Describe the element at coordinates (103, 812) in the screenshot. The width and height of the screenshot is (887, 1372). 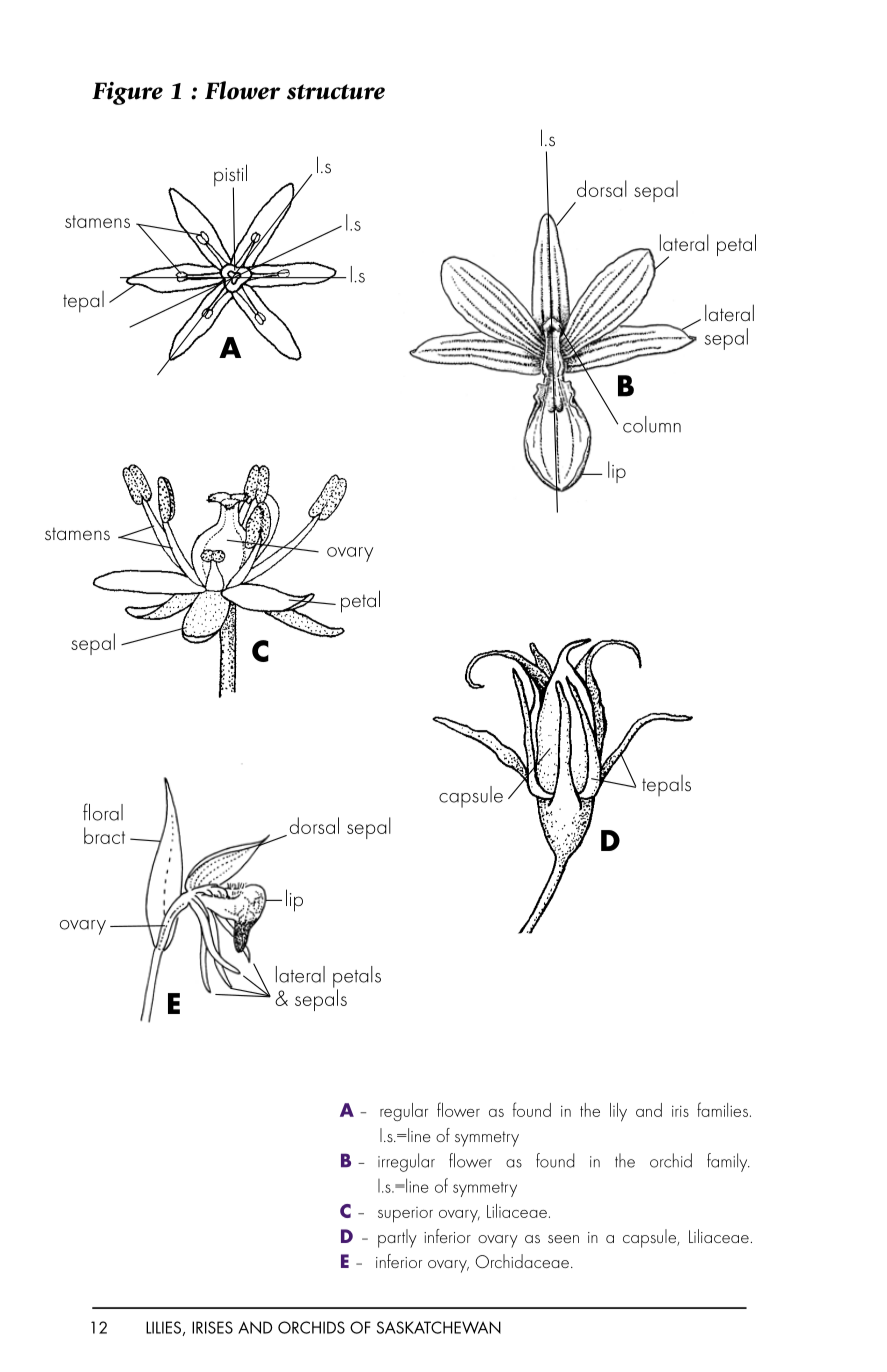
I see `floral` at that location.
